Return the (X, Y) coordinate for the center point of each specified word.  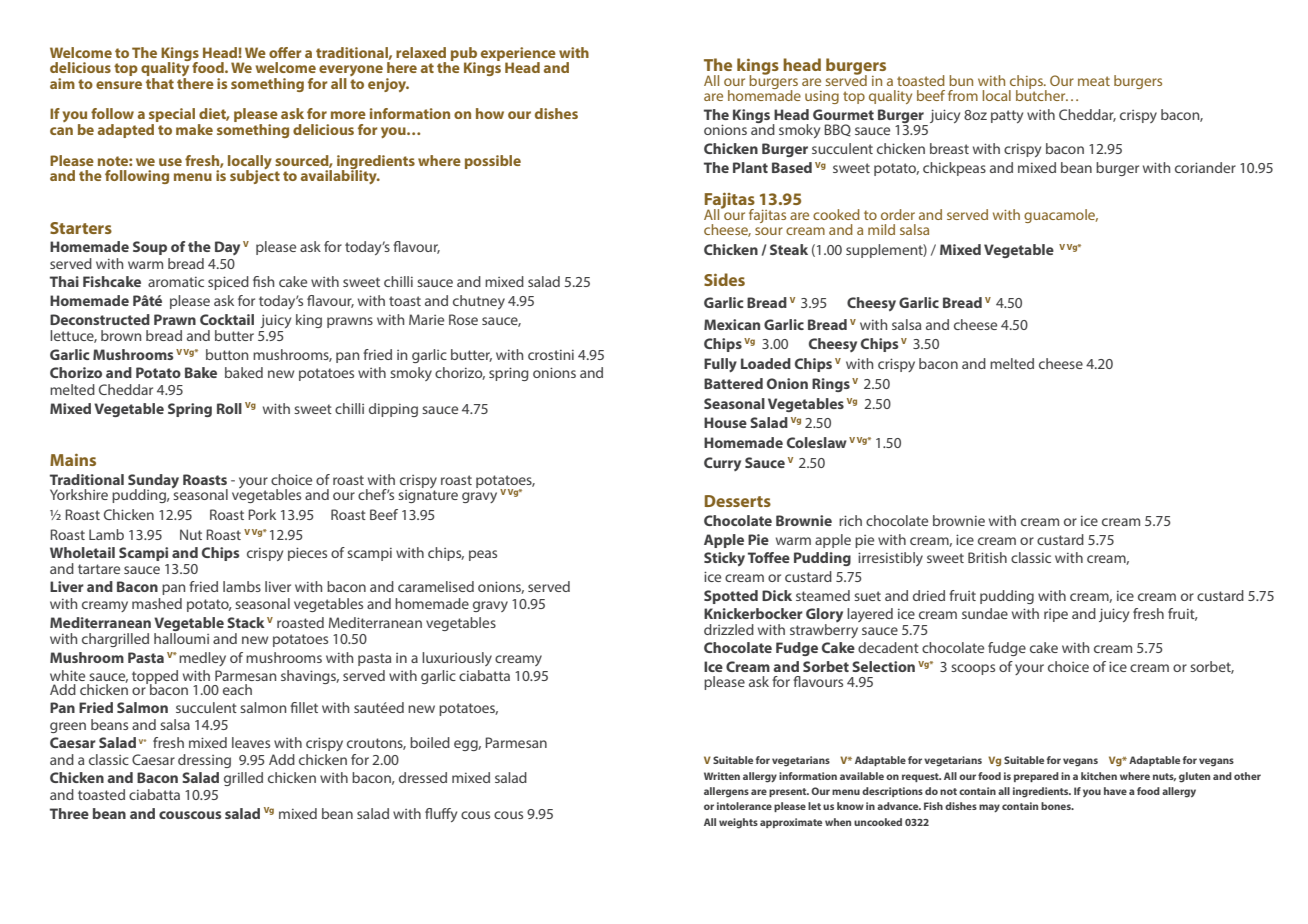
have (1115, 791)
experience (518, 55)
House (725, 422)
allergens (726, 792)
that (160, 82)
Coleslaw (817, 442)
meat (1094, 81)
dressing (204, 761)
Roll (229, 408)
